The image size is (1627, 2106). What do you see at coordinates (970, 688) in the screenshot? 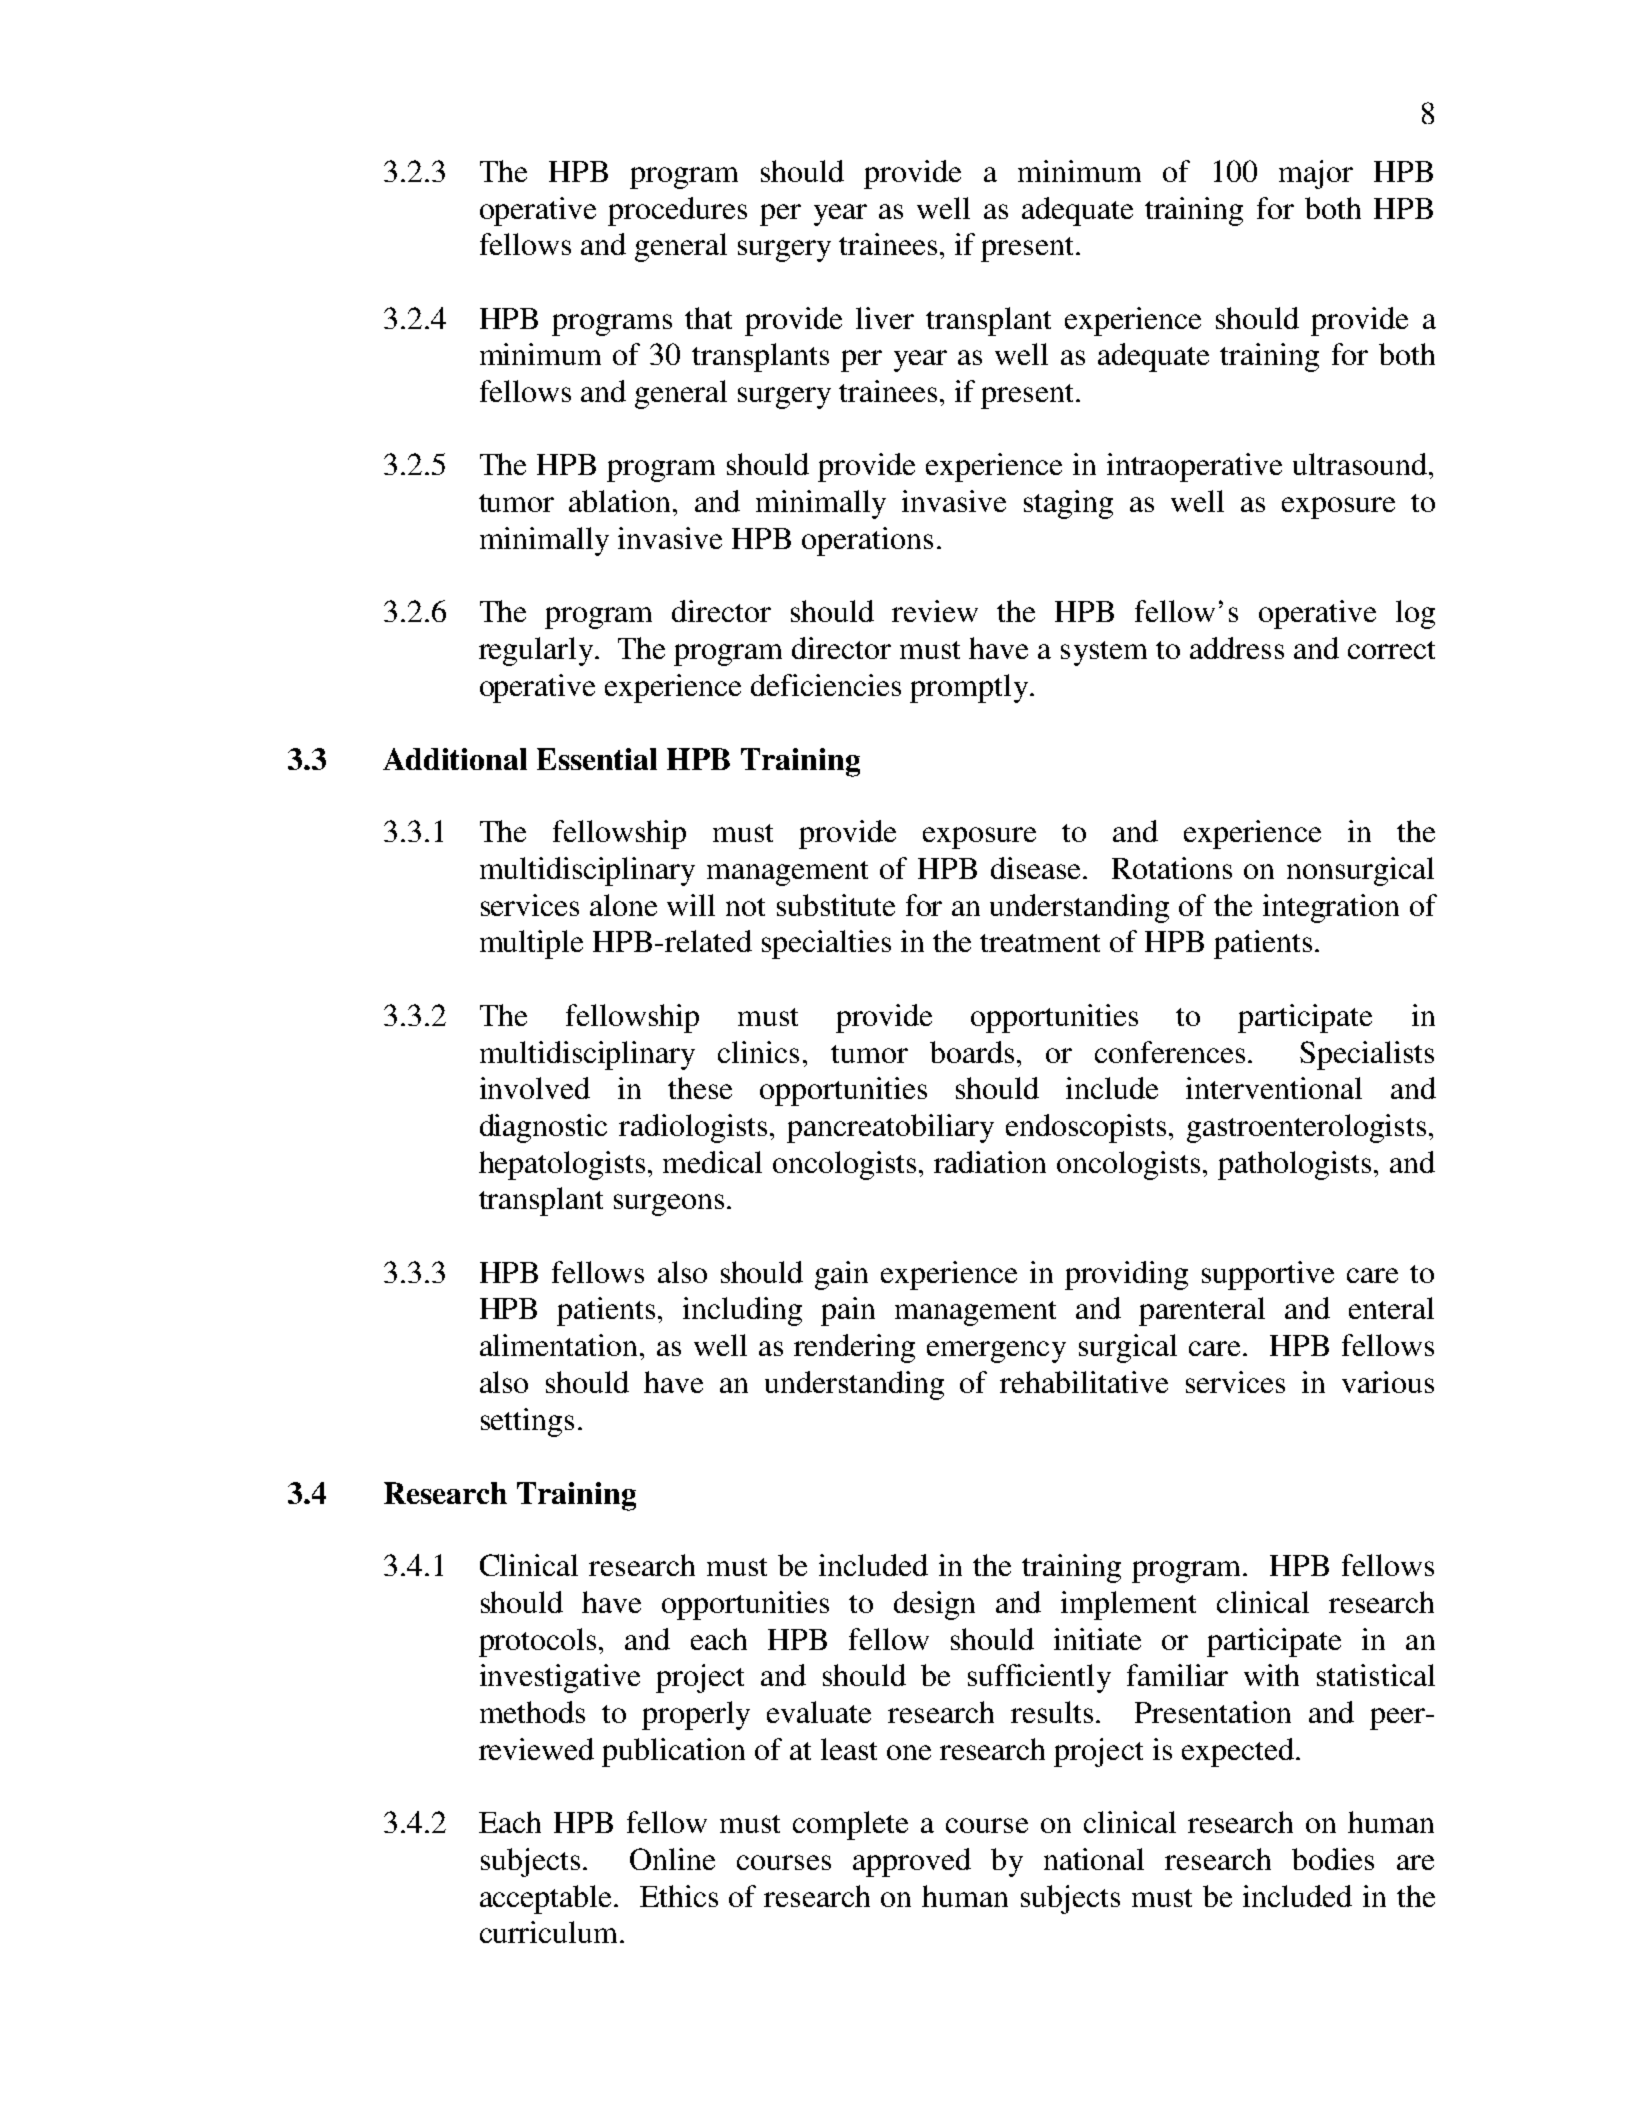
I see `promptly` at bounding box center [970, 688].
